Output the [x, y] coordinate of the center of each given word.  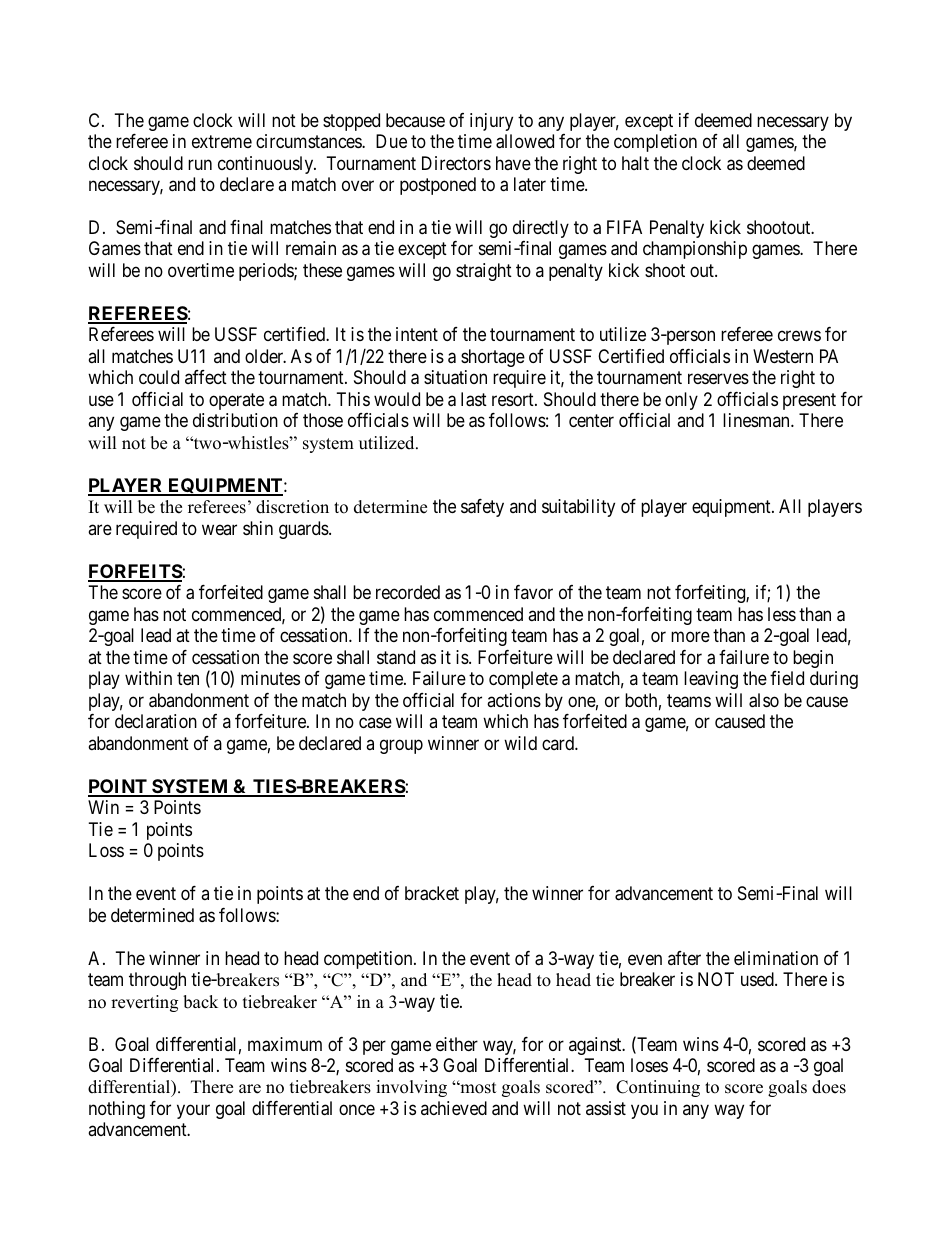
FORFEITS [135, 572]
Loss [106, 850]
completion [655, 143]
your [193, 1111]
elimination [776, 958]
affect [206, 377]
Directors [456, 163]
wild [520, 743]
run [200, 164]
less [782, 614]
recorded [408, 592]
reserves [718, 379]
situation [455, 377]
